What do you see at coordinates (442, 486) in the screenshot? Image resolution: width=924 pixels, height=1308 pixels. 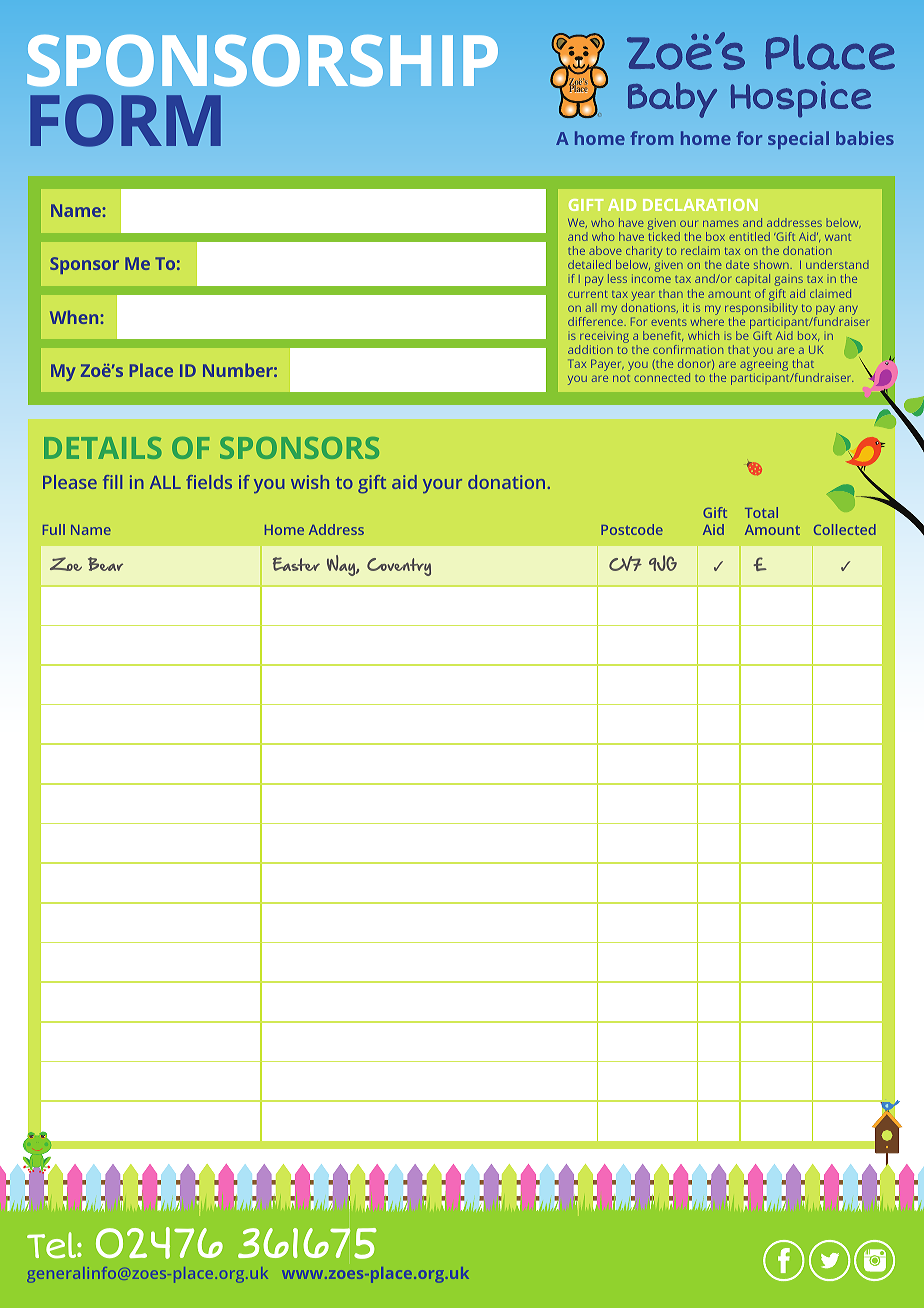 I see `your` at bounding box center [442, 486].
